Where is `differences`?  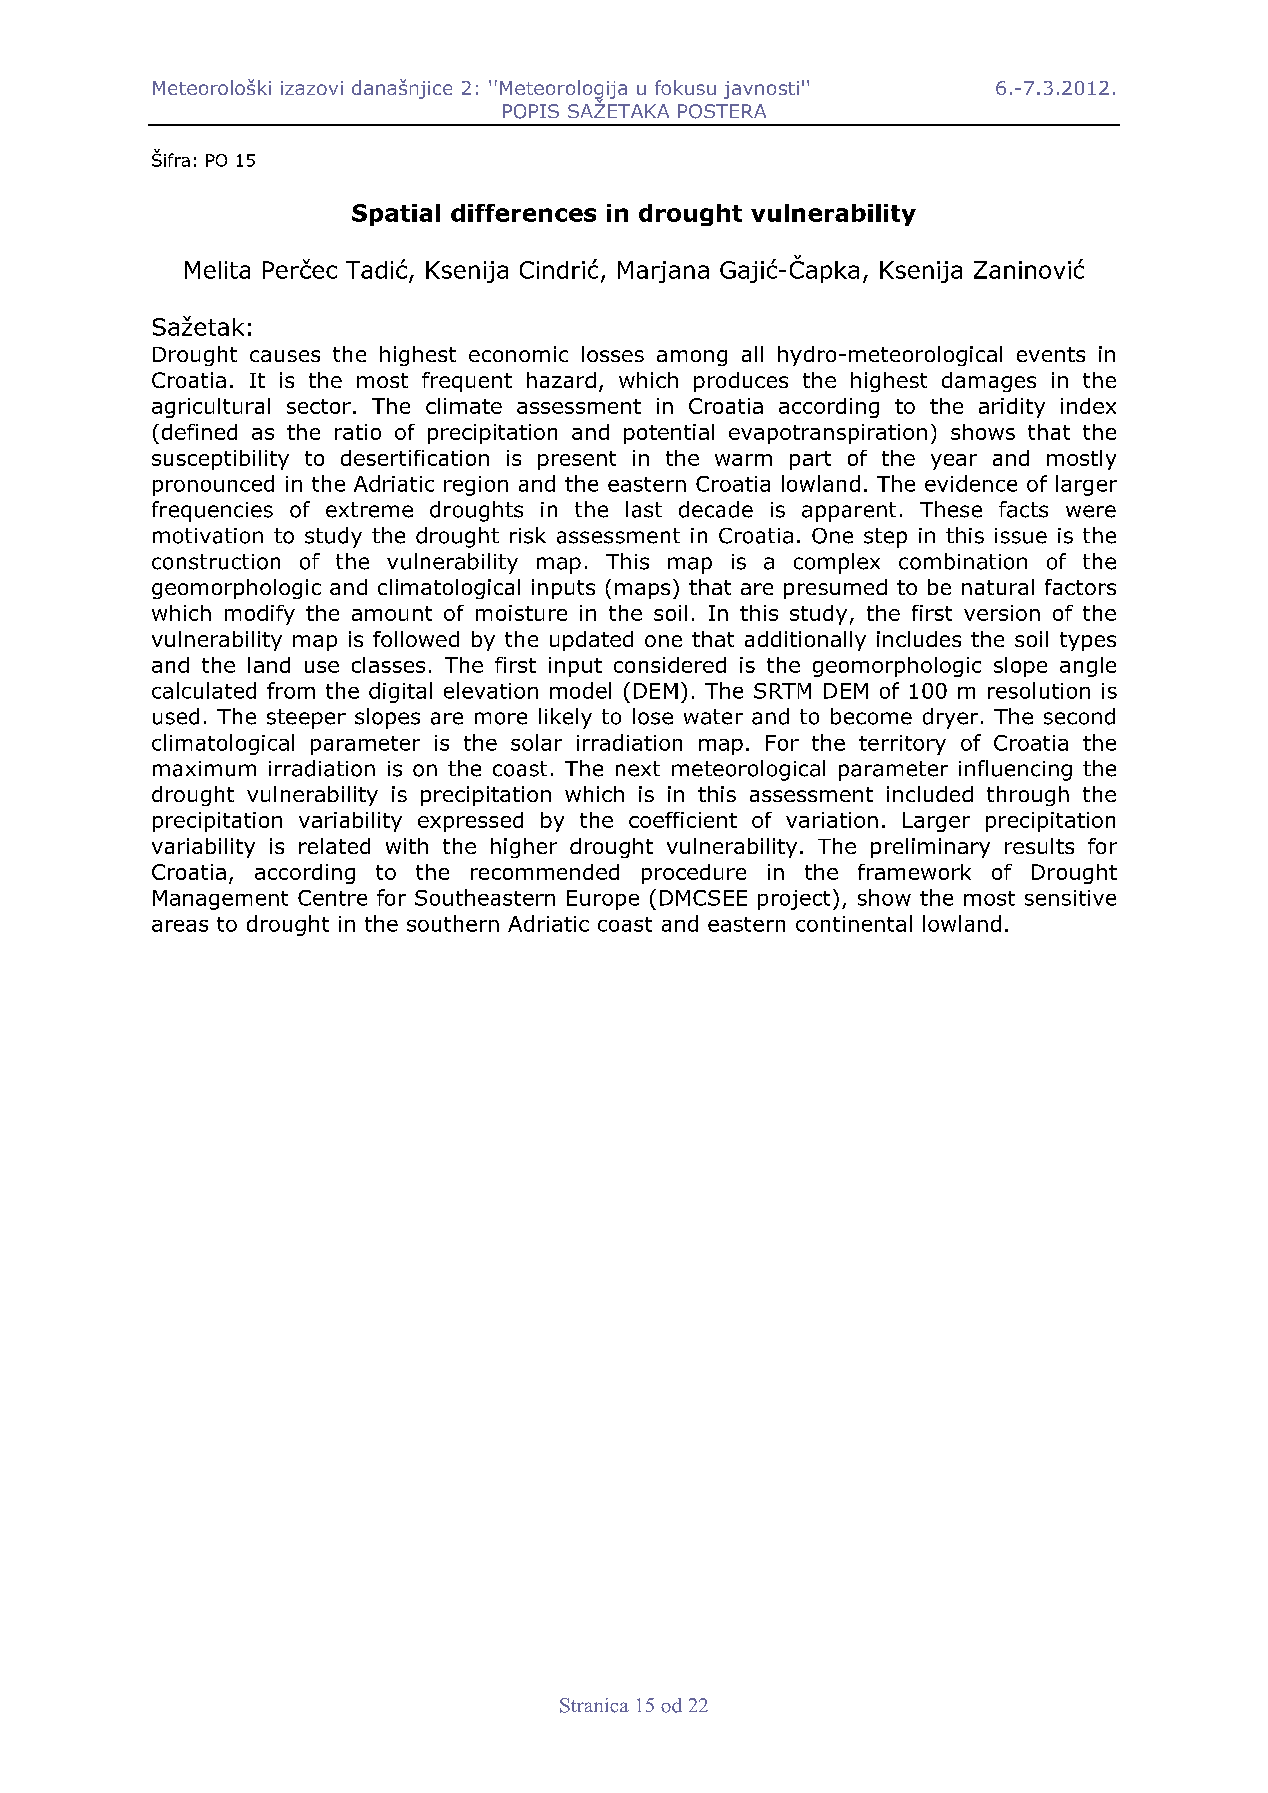 differences is located at coordinates (523, 213).
